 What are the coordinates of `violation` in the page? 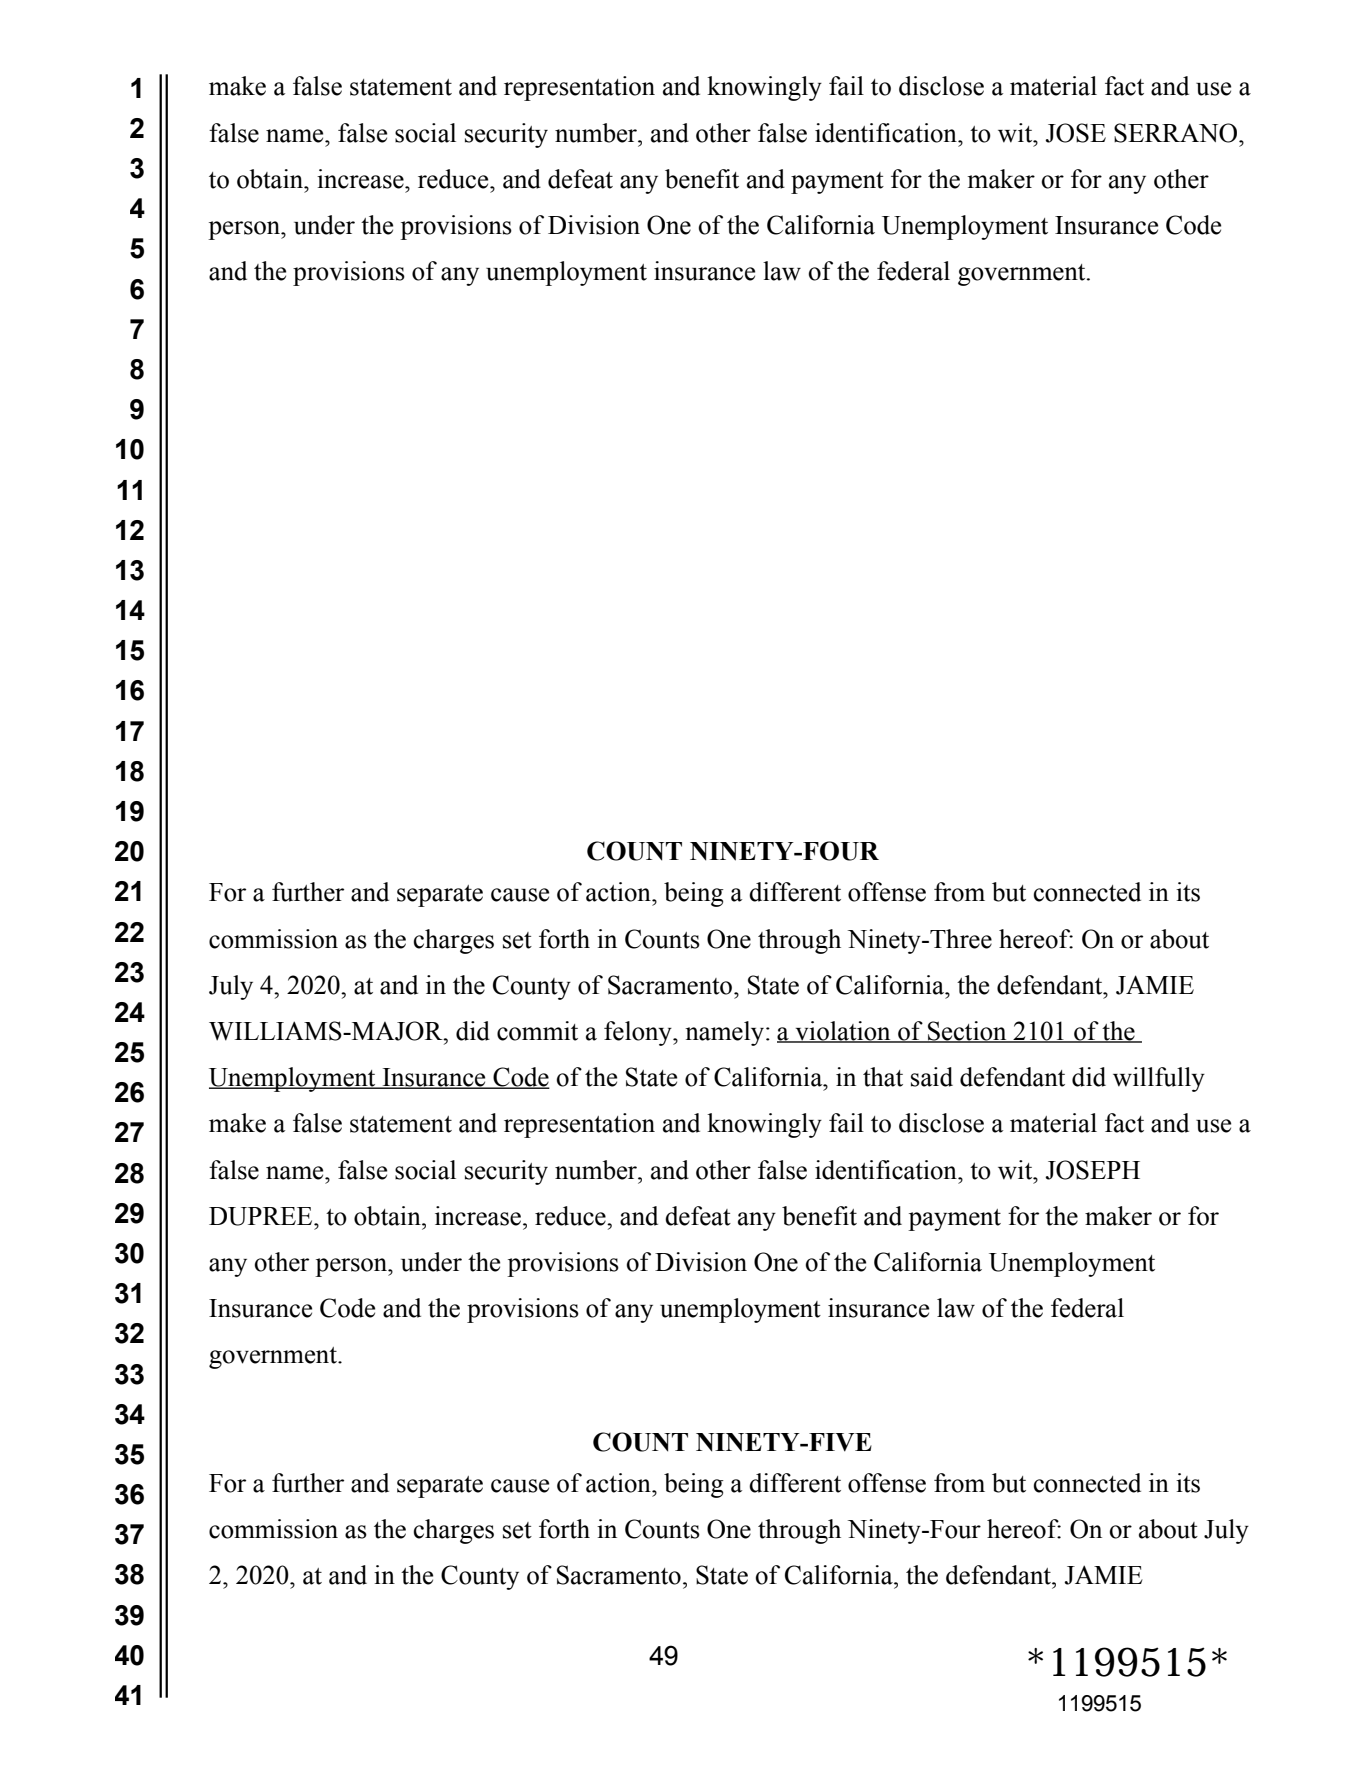 It's located at (843, 1032).
